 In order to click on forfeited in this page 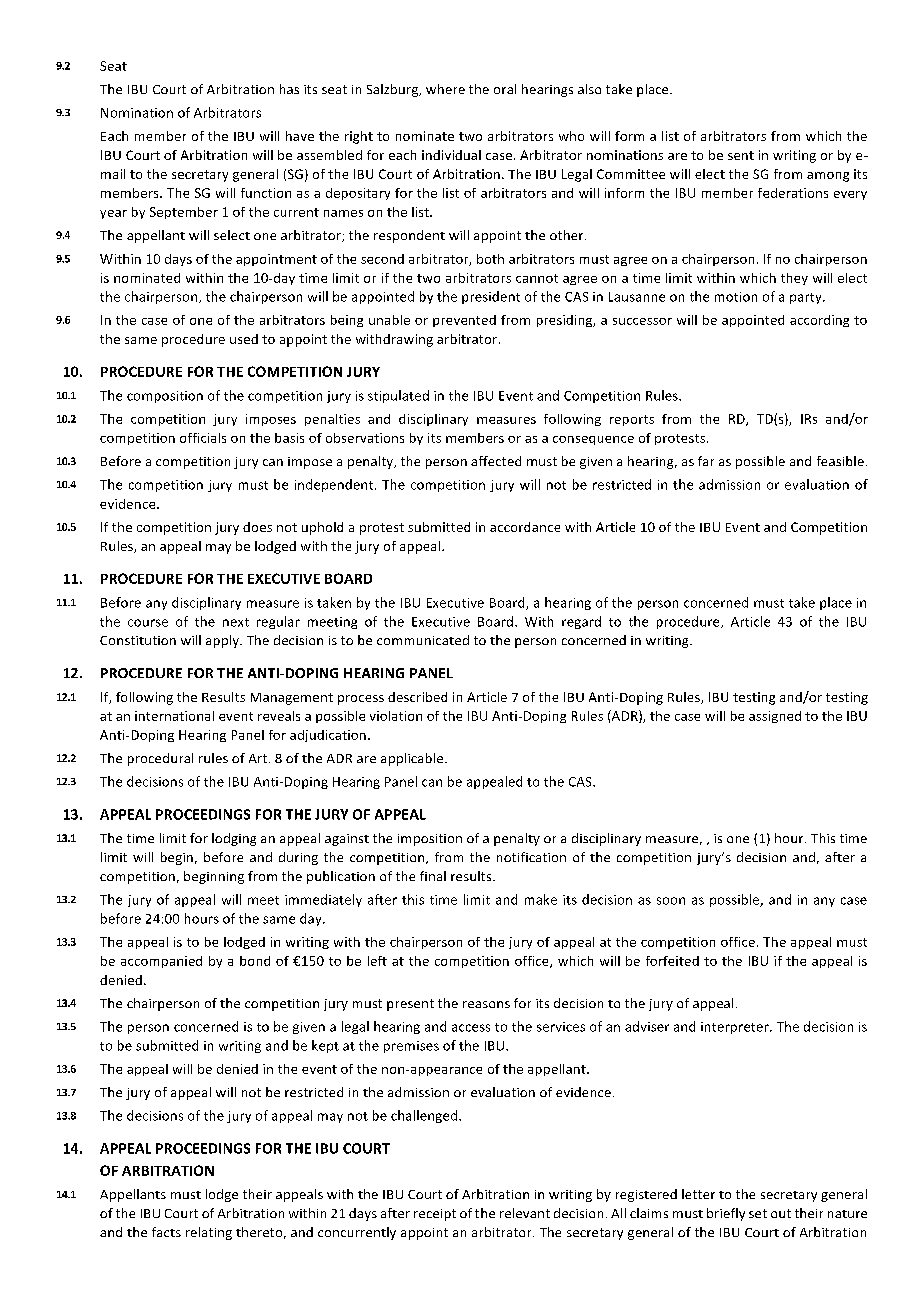, I will do `click(672, 961)`.
